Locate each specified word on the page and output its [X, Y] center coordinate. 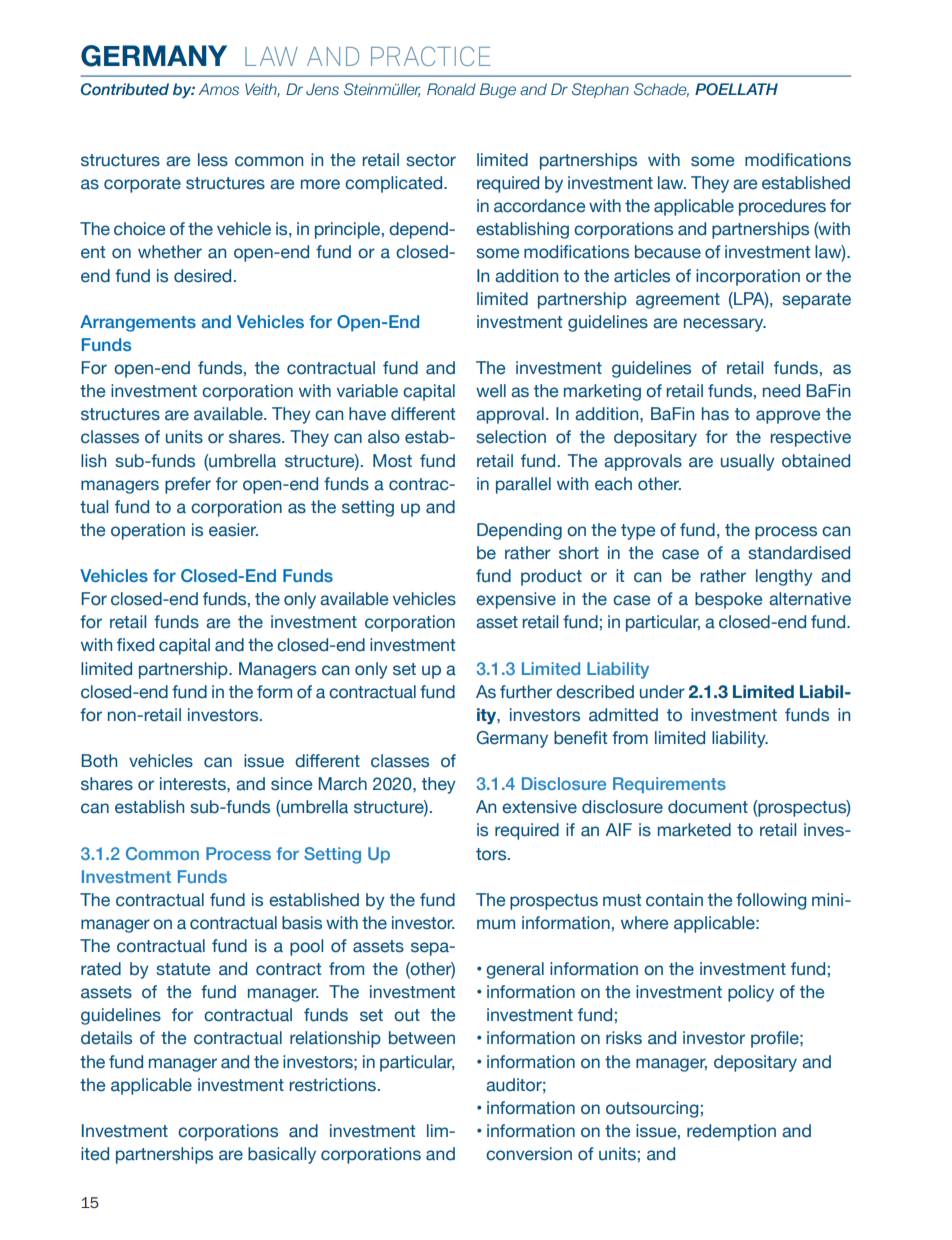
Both [99, 761]
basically [282, 1155]
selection [511, 437]
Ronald [451, 89]
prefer [188, 485]
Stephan [600, 90]
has [715, 414]
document [708, 807]
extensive [539, 807]
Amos [219, 89]
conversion [529, 1154]
